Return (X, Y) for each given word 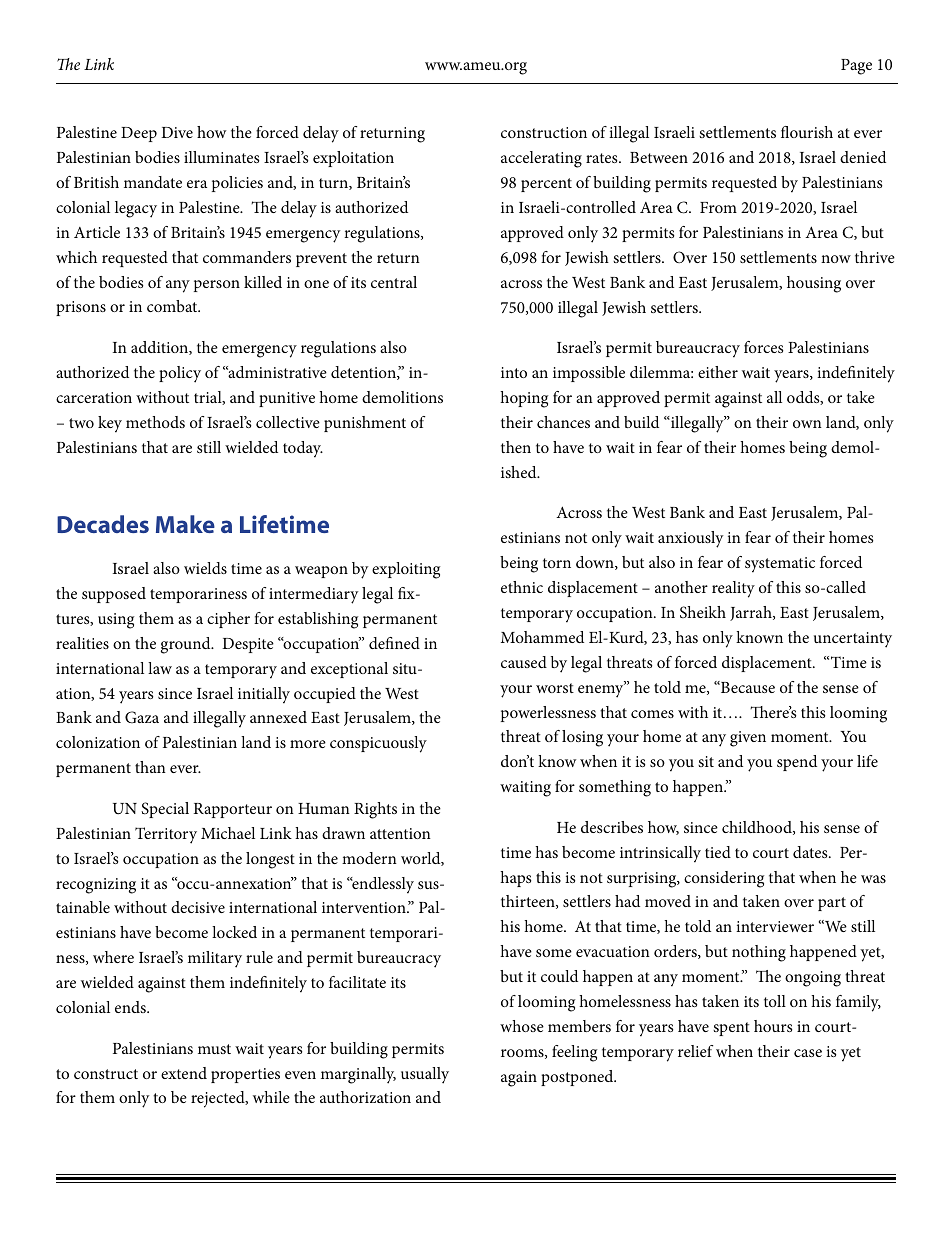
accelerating (541, 159)
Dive (177, 132)
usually (425, 1075)
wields (205, 568)
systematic (780, 565)
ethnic (522, 587)
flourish (807, 132)
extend (184, 1073)
